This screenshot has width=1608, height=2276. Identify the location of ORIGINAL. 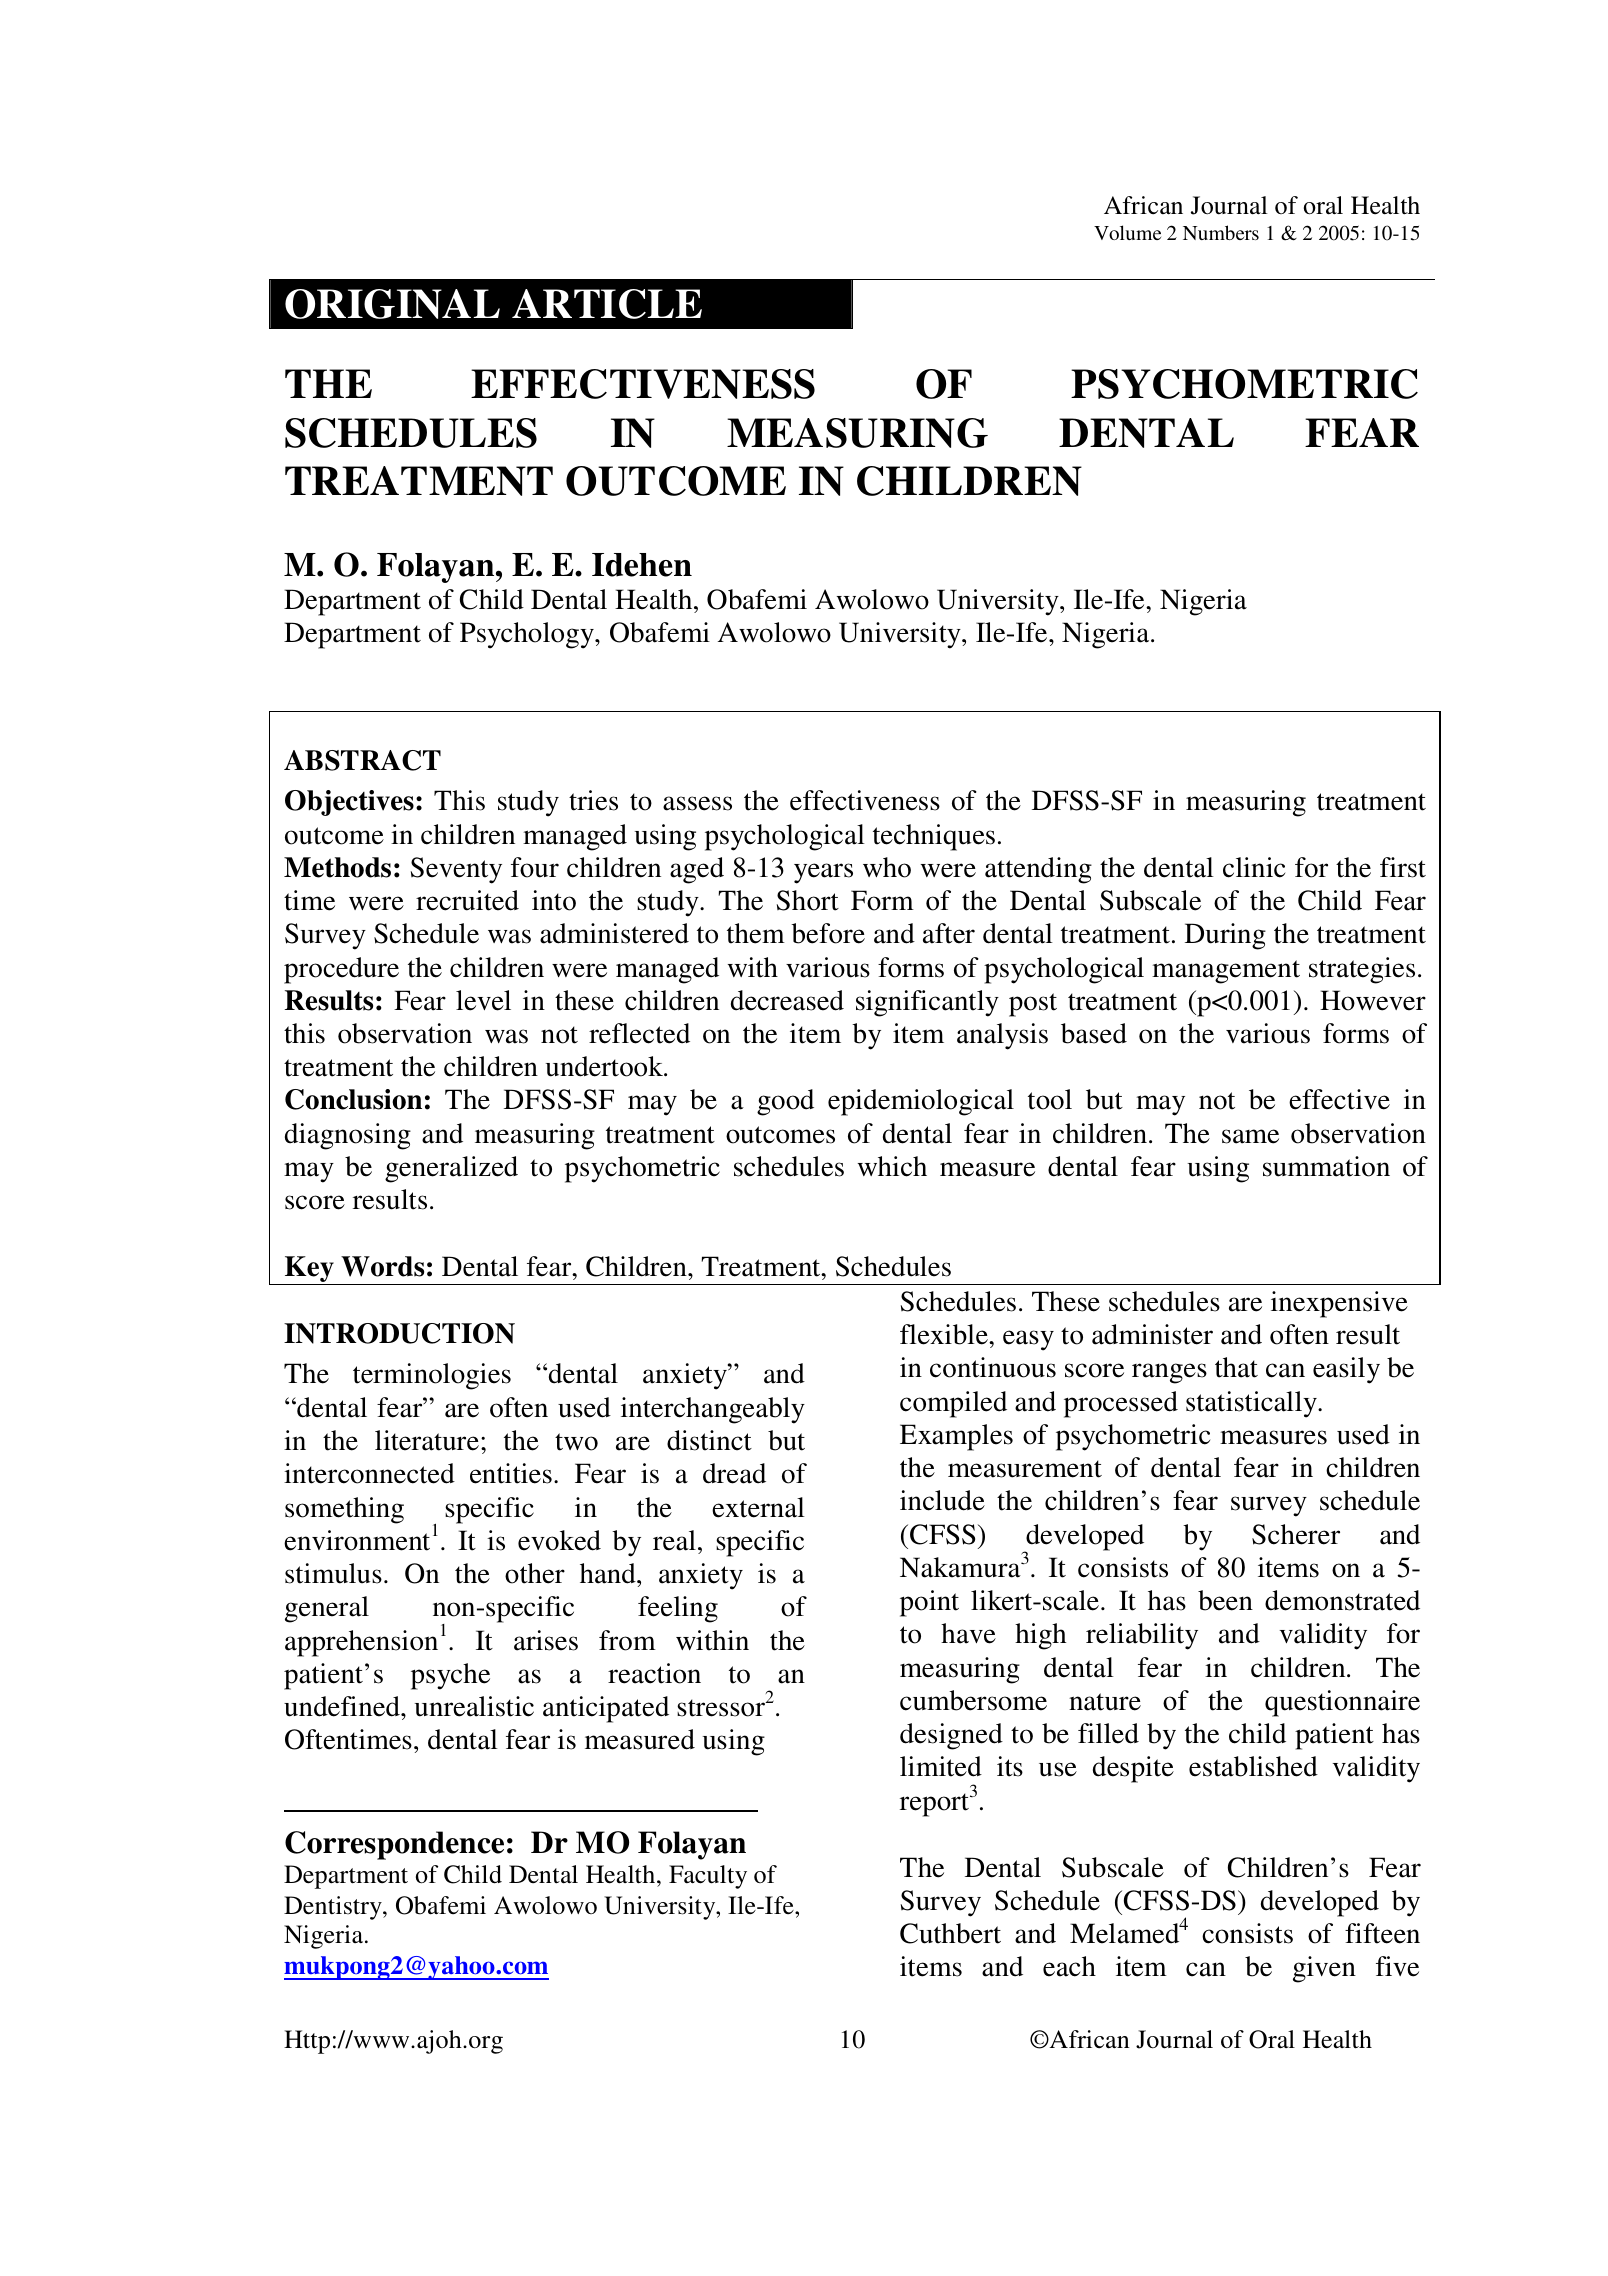
(392, 304).
